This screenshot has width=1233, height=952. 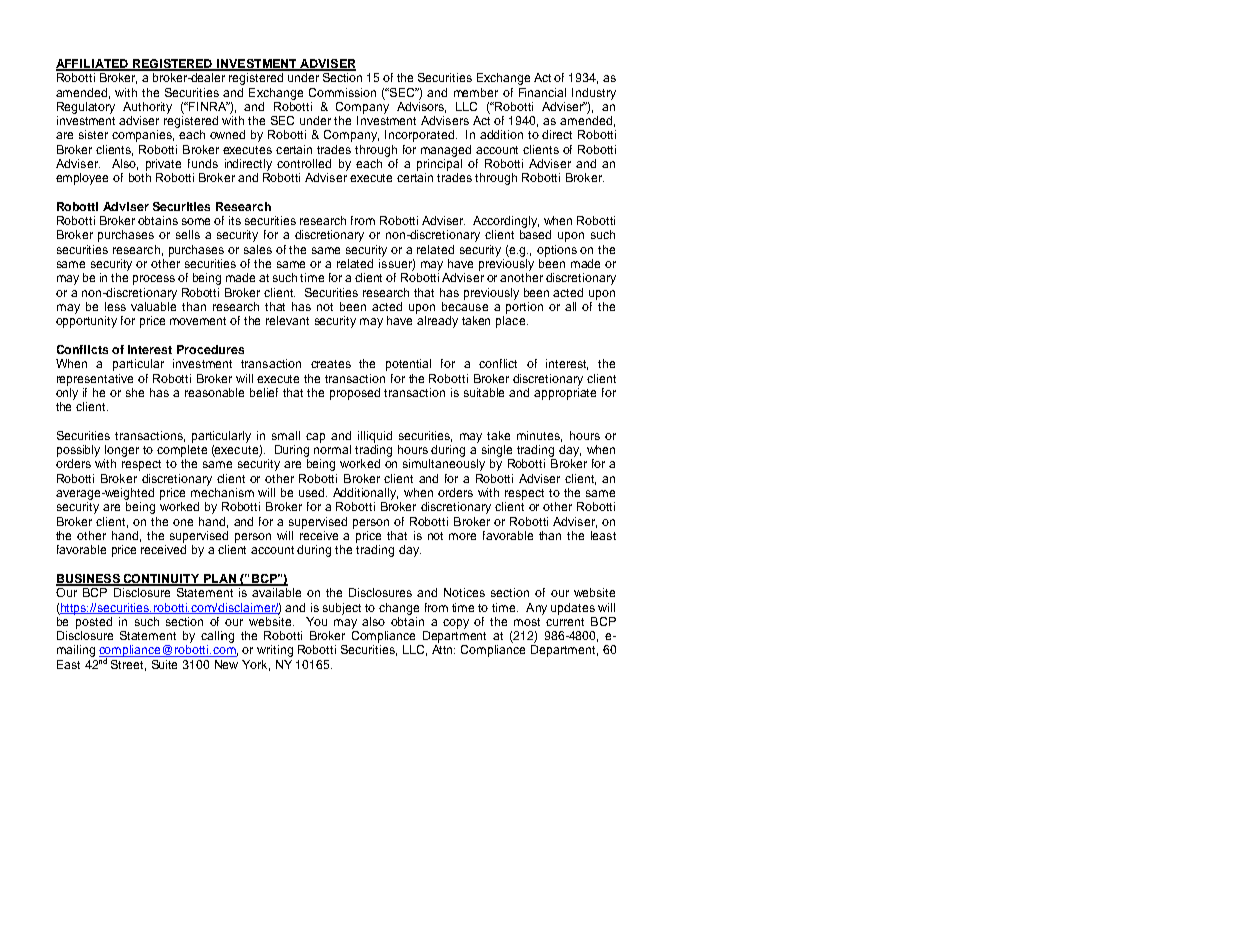 What do you see at coordinates (147, 108) in the screenshot?
I see `Authority` at bounding box center [147, 108].
